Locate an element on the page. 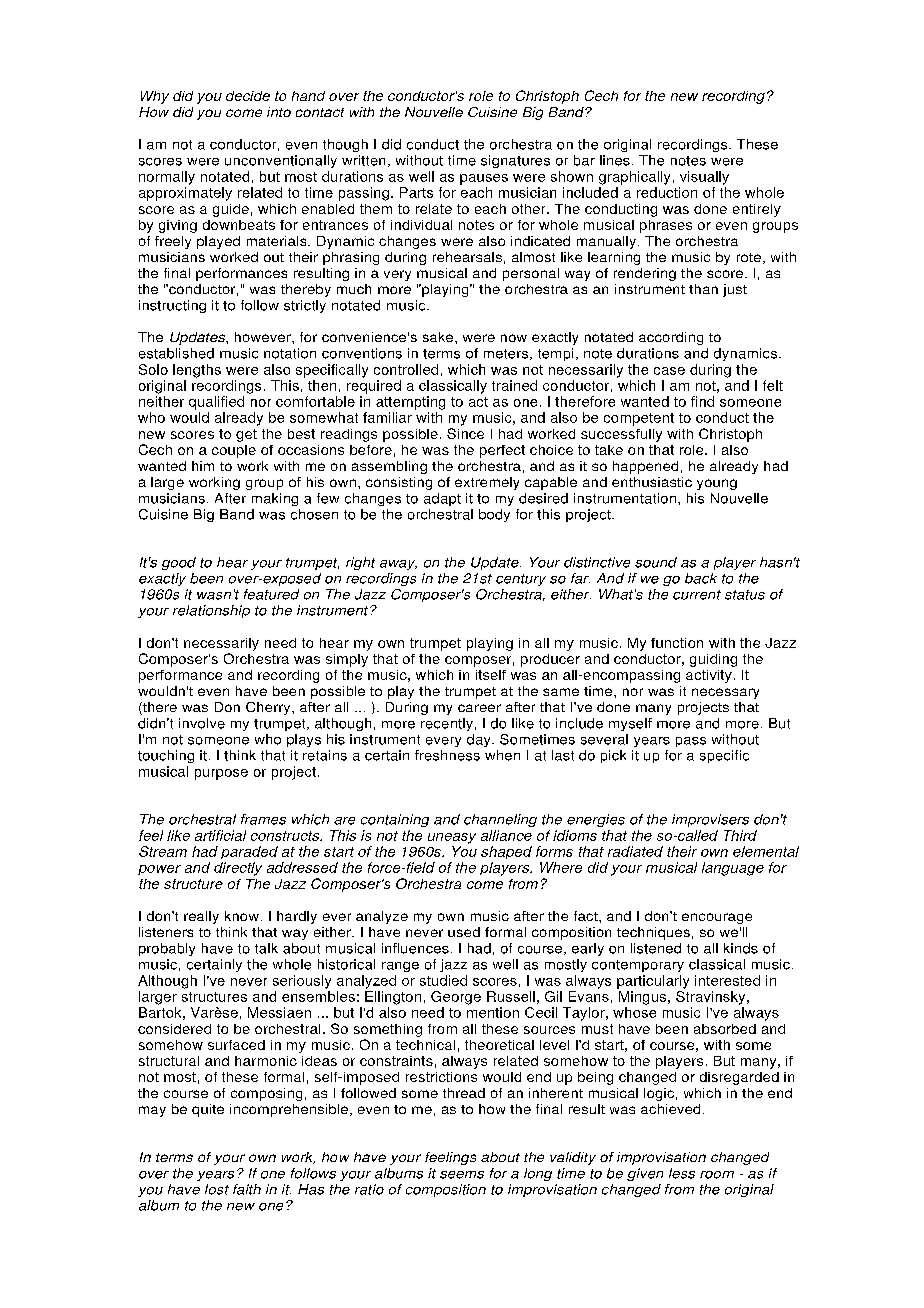 This page has width=924, height=1308. visually is located at coordinates (704, 178).
